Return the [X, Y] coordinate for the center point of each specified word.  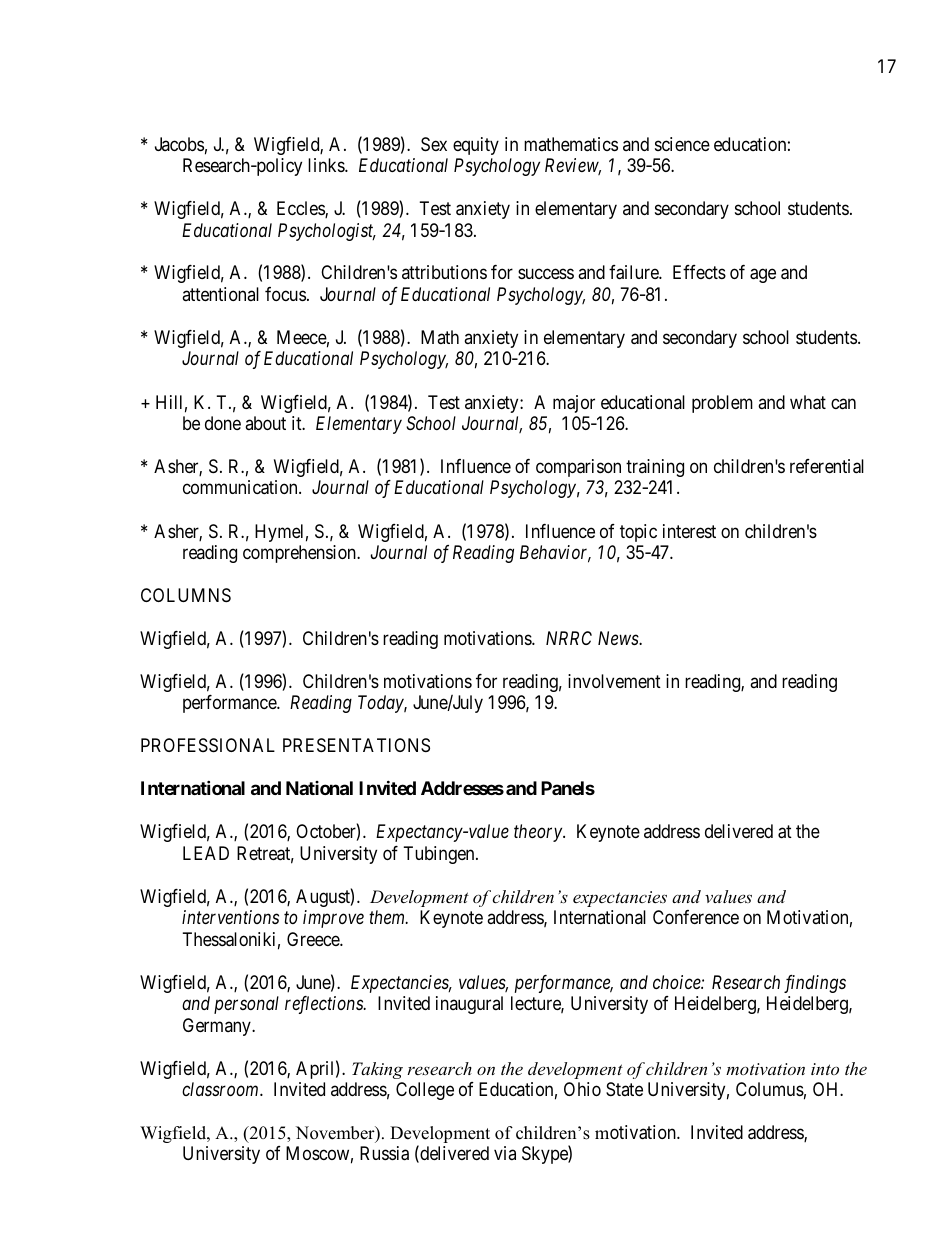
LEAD [206, 853]
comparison [578, 468]
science [682, 144]
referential [827, 466]
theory [539, 833]
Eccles [301, 209]
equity [476, 146]
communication [241, 487]
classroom [221, 1089]
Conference [696, 917]
